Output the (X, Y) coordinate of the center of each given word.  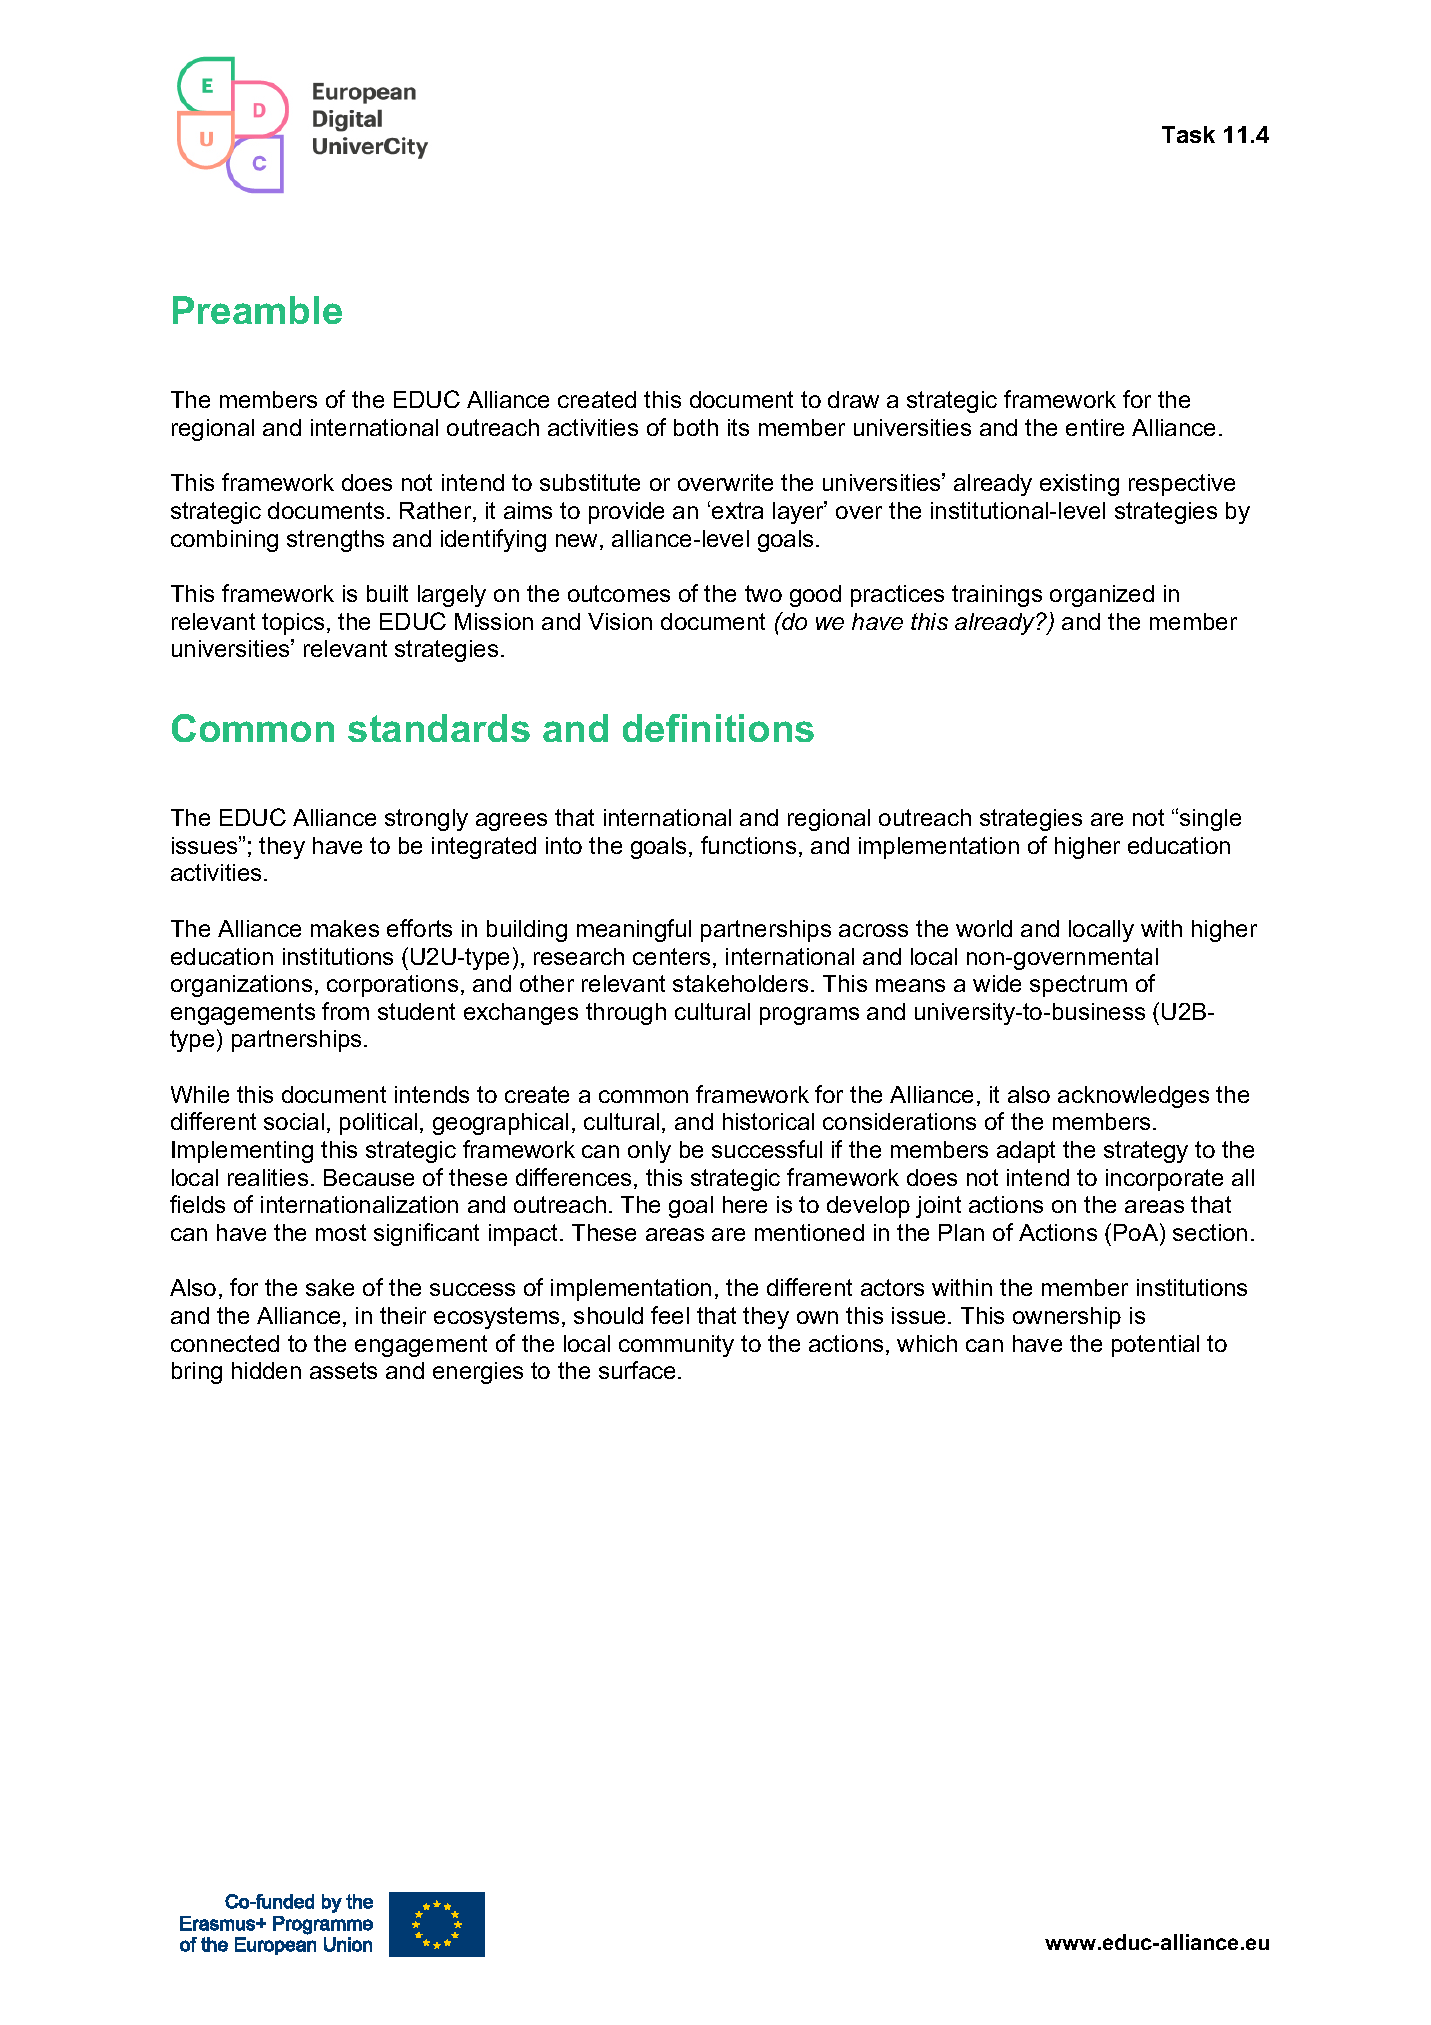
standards (439, 728)
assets (343, 1370)
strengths (335, 541)
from (345, 1011)
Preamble (257, 310)
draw (853, 399)
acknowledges (1133, 1097)
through (626, 1014)
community (676, 1346)
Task (1188, 134)
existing (1079, 485)
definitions (718, 728)
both (696, 427)
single (1210, 820)
